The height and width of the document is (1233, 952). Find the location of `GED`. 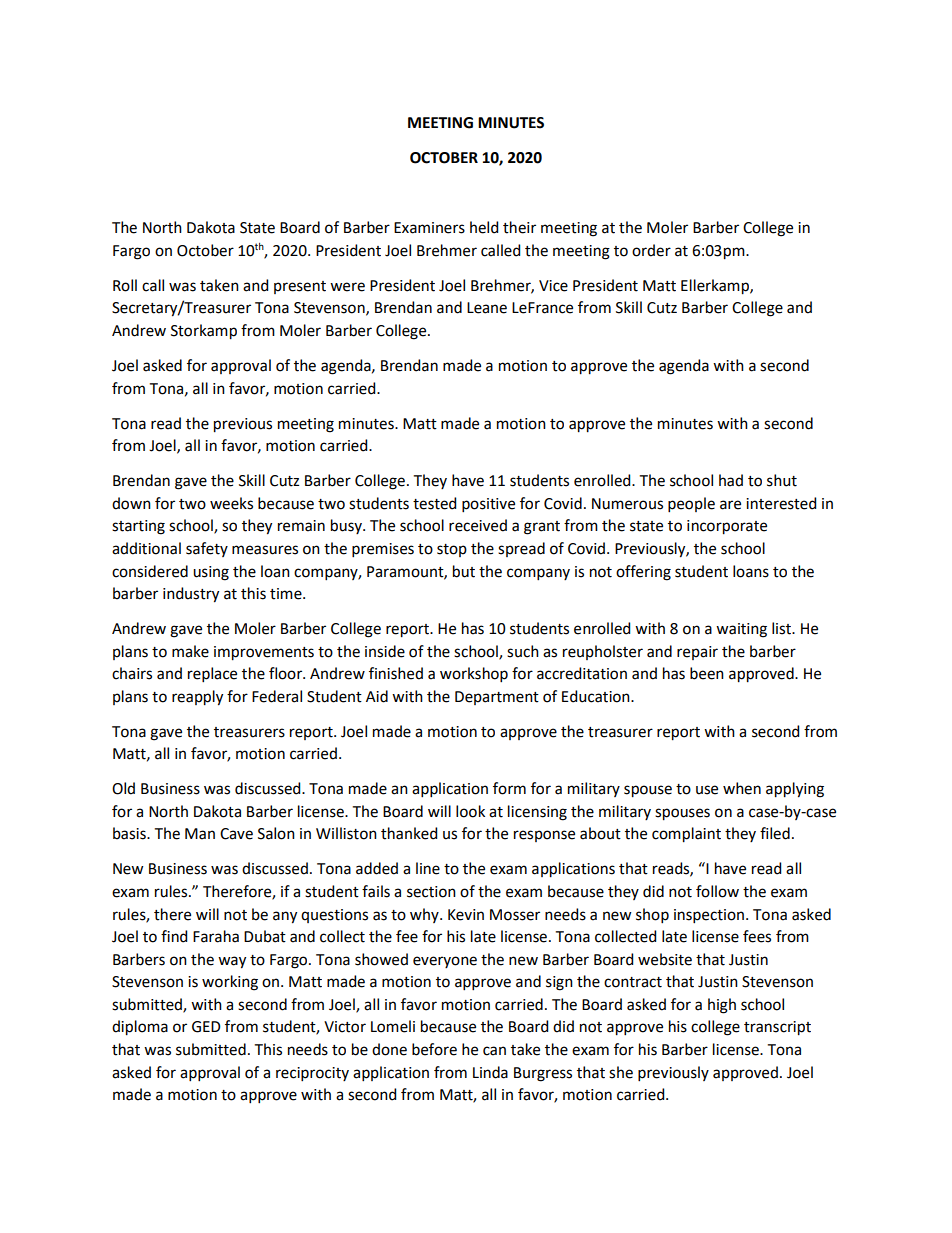

GED is located at coordinates (206, 1027).
